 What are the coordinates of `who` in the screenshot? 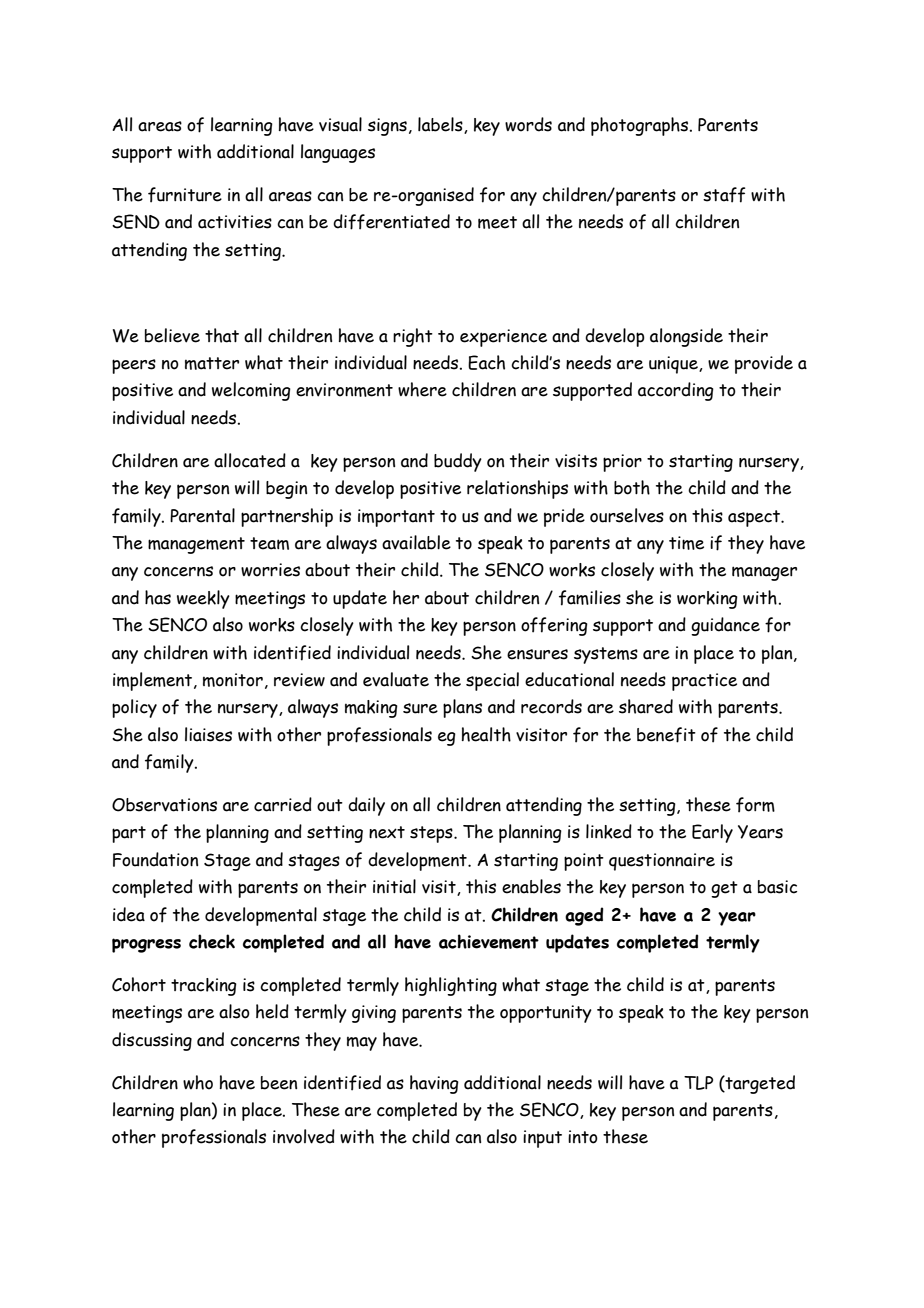 It's located at (198, 1082).
